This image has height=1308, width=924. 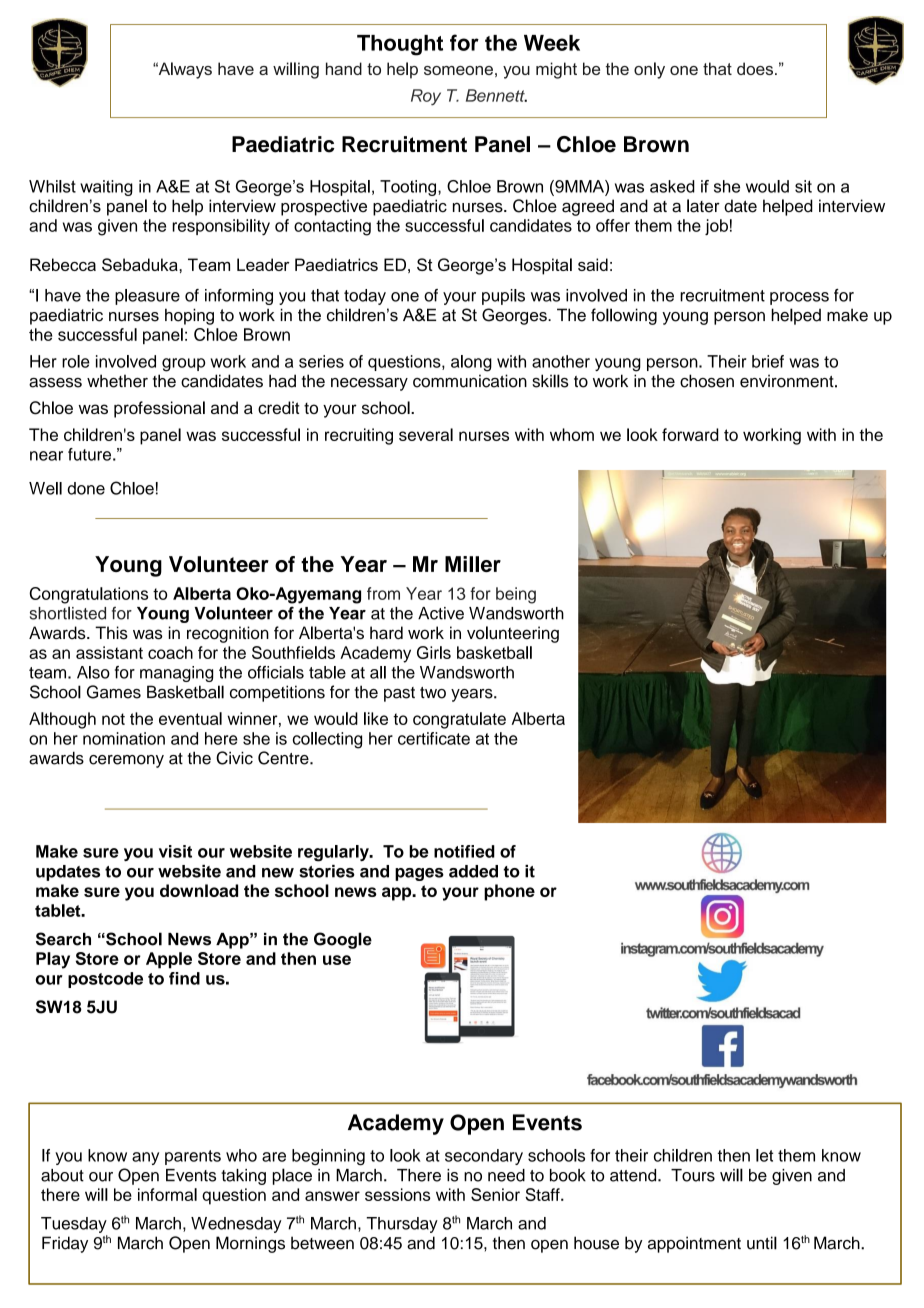 I want to click on several, so click(x=426, y=434).
